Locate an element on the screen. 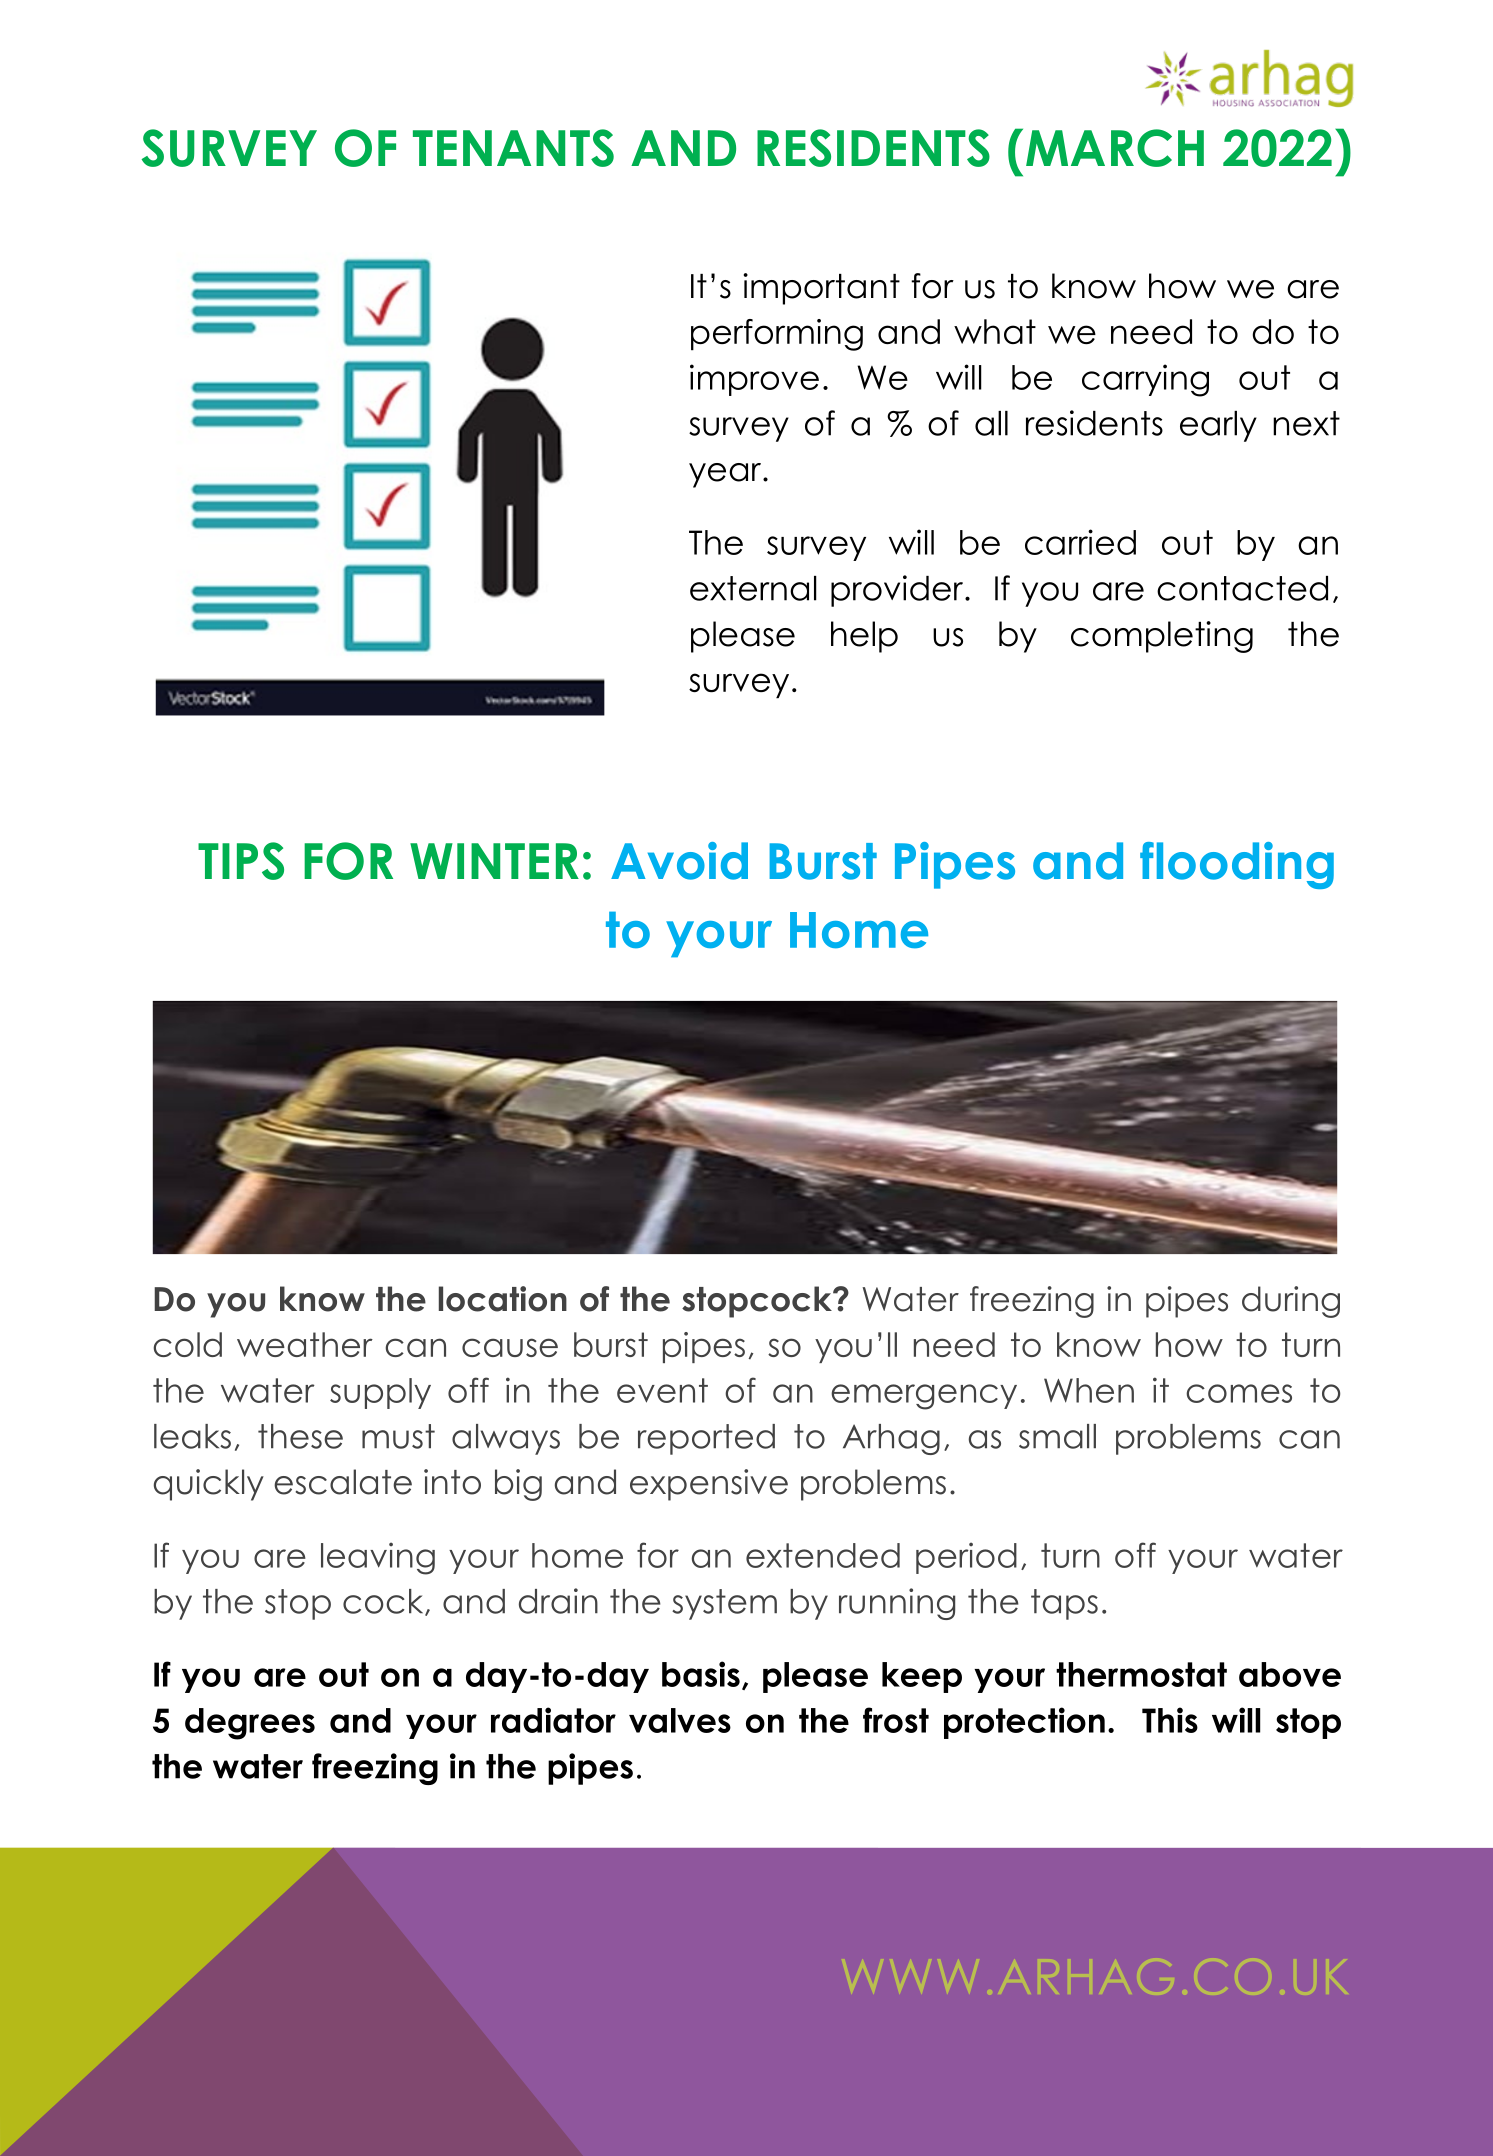 This screenshot has width=1493, height=2156. thermostat is located at coordinates (1141, 1674).
